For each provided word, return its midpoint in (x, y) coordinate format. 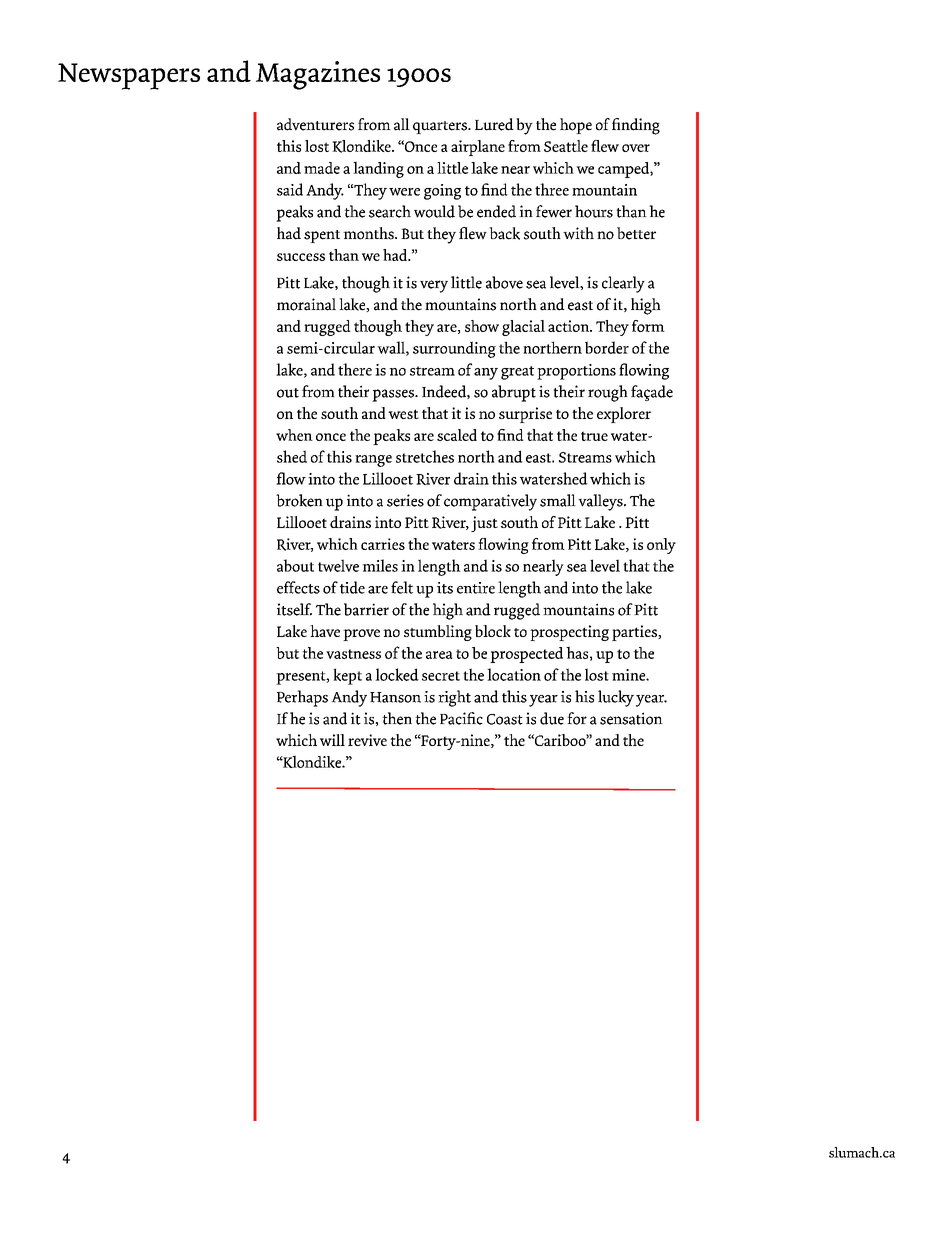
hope (576, 126)
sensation (631, 718)
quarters (441, 127)
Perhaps (302, 698)
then (397, 718)
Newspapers (129, 76)
